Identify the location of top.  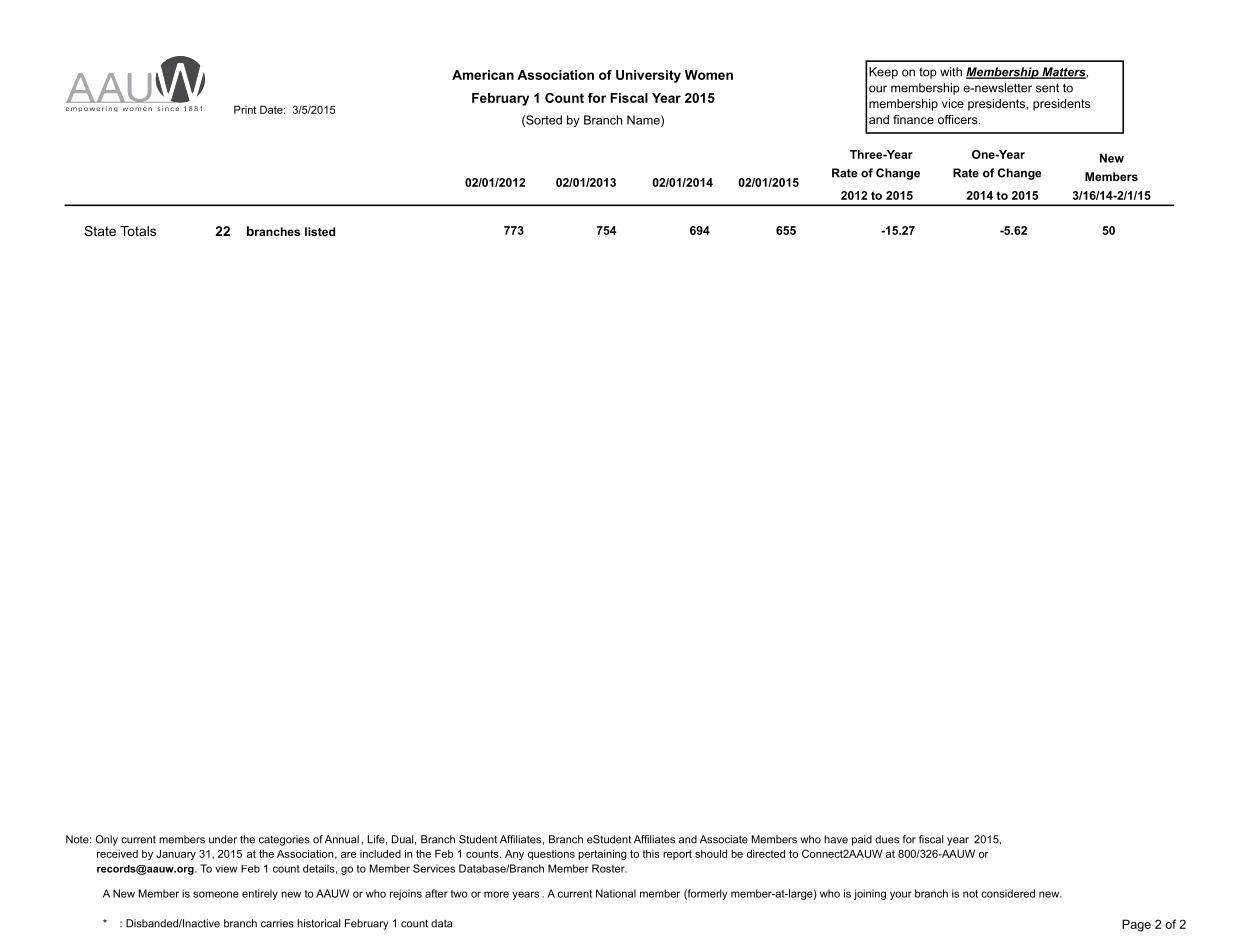
(928, 73).
